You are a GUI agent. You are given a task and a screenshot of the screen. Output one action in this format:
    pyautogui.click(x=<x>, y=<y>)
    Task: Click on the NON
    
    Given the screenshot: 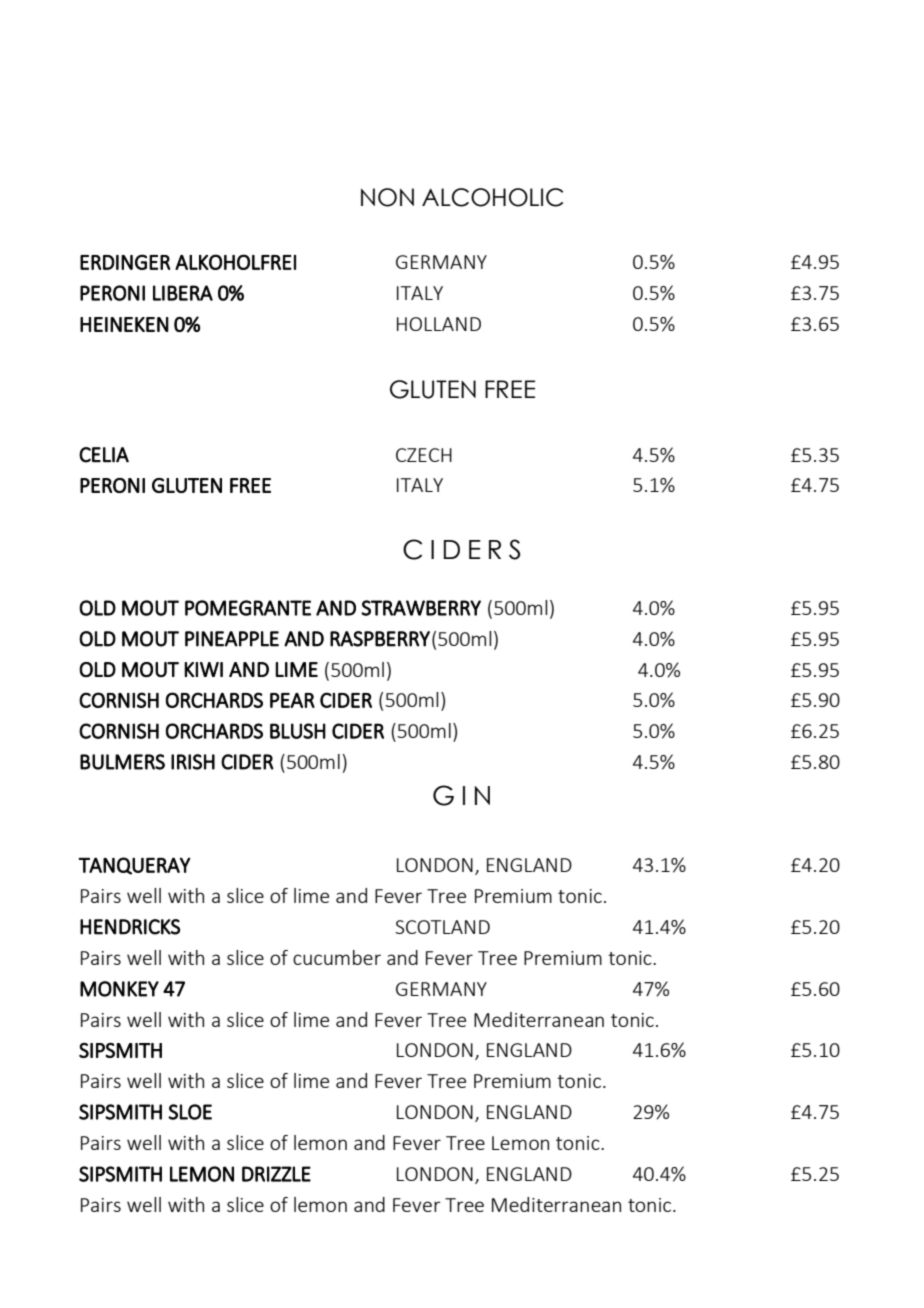 What is the action you would take?
    pyautogui.click(x=387, y=197)
